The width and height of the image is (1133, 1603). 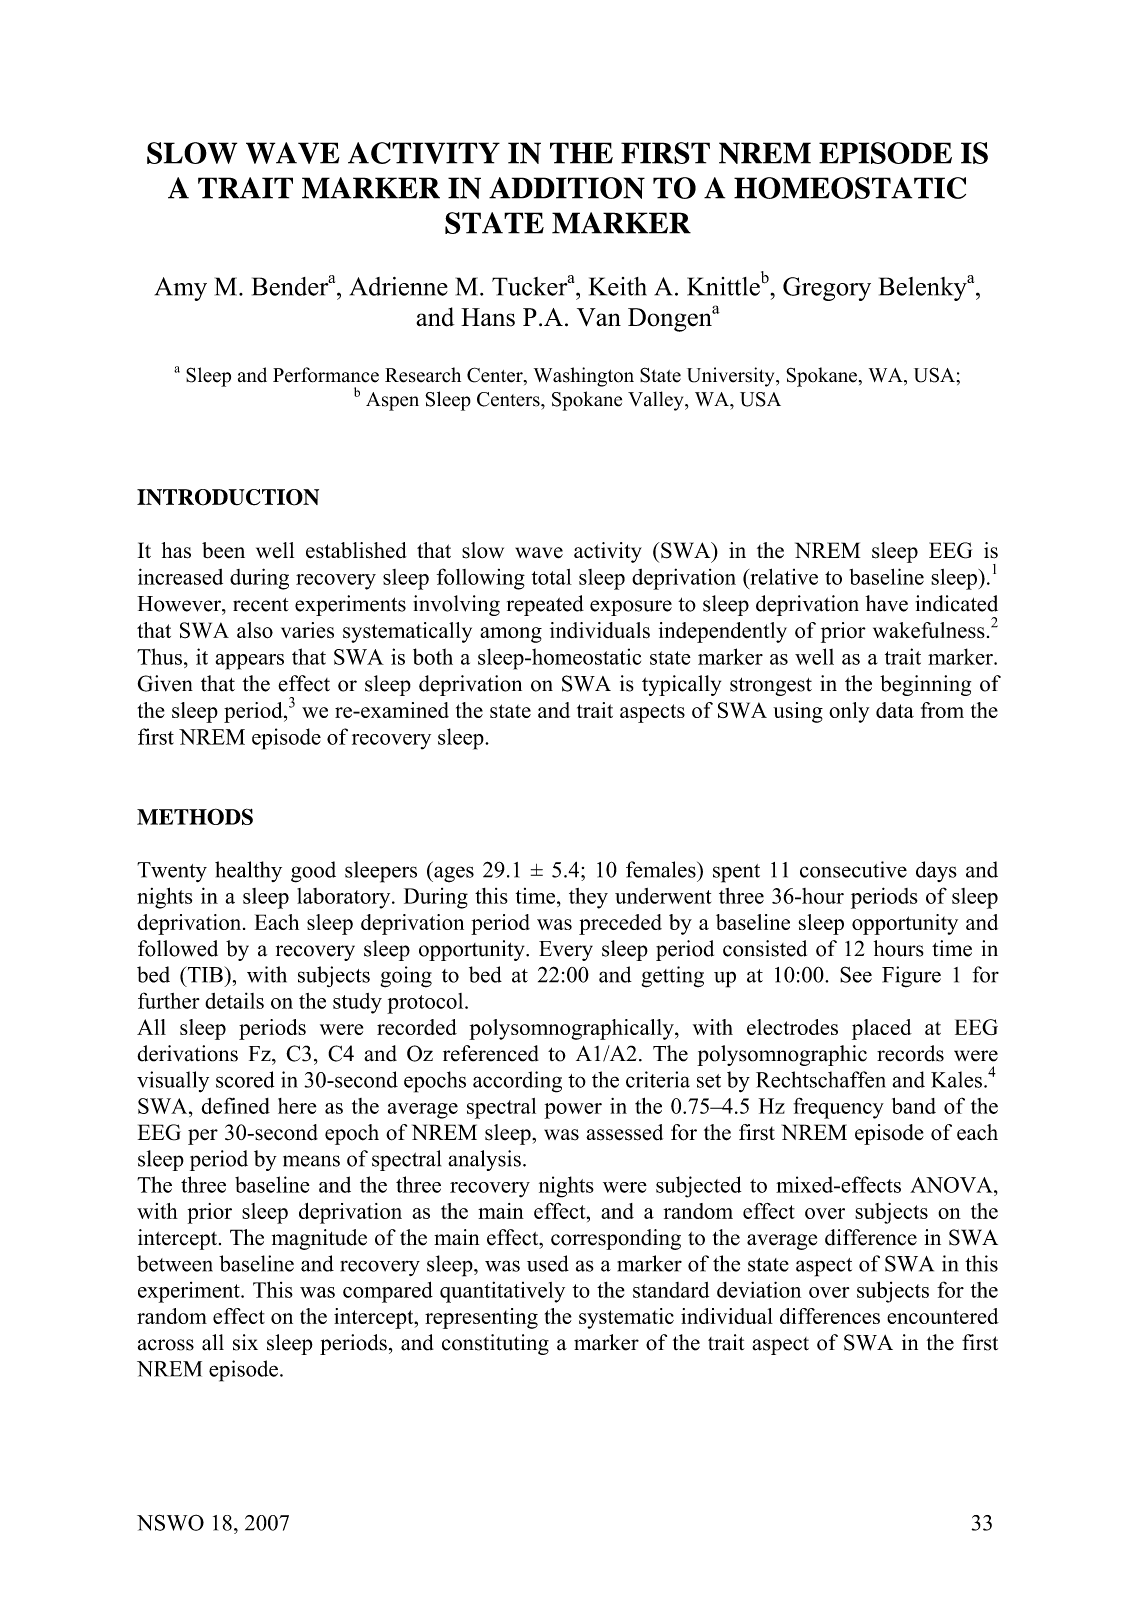 I want to click on Gregory, so click(x=827, y=289).
